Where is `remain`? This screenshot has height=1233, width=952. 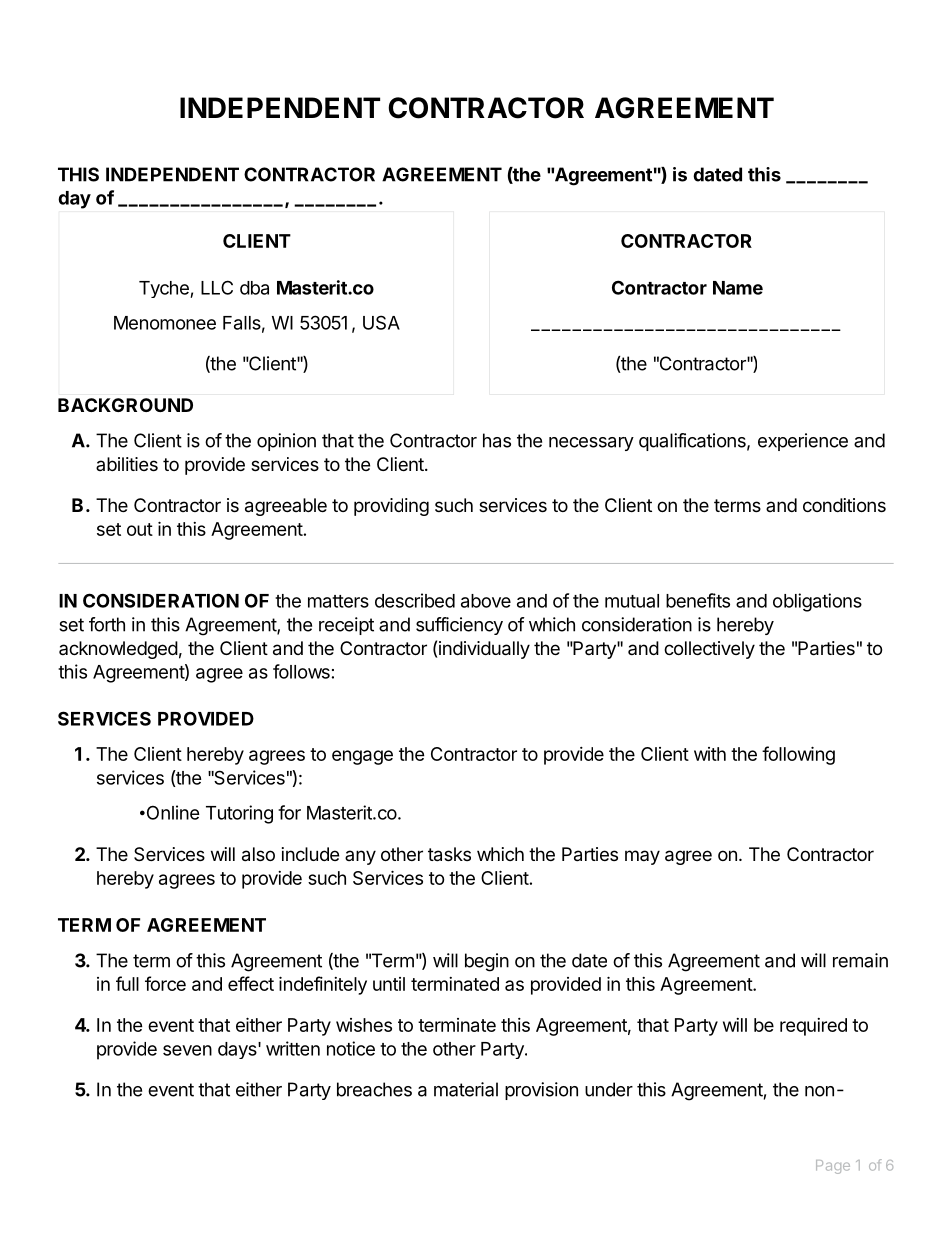 remain is located at coordinates (860, 960).
